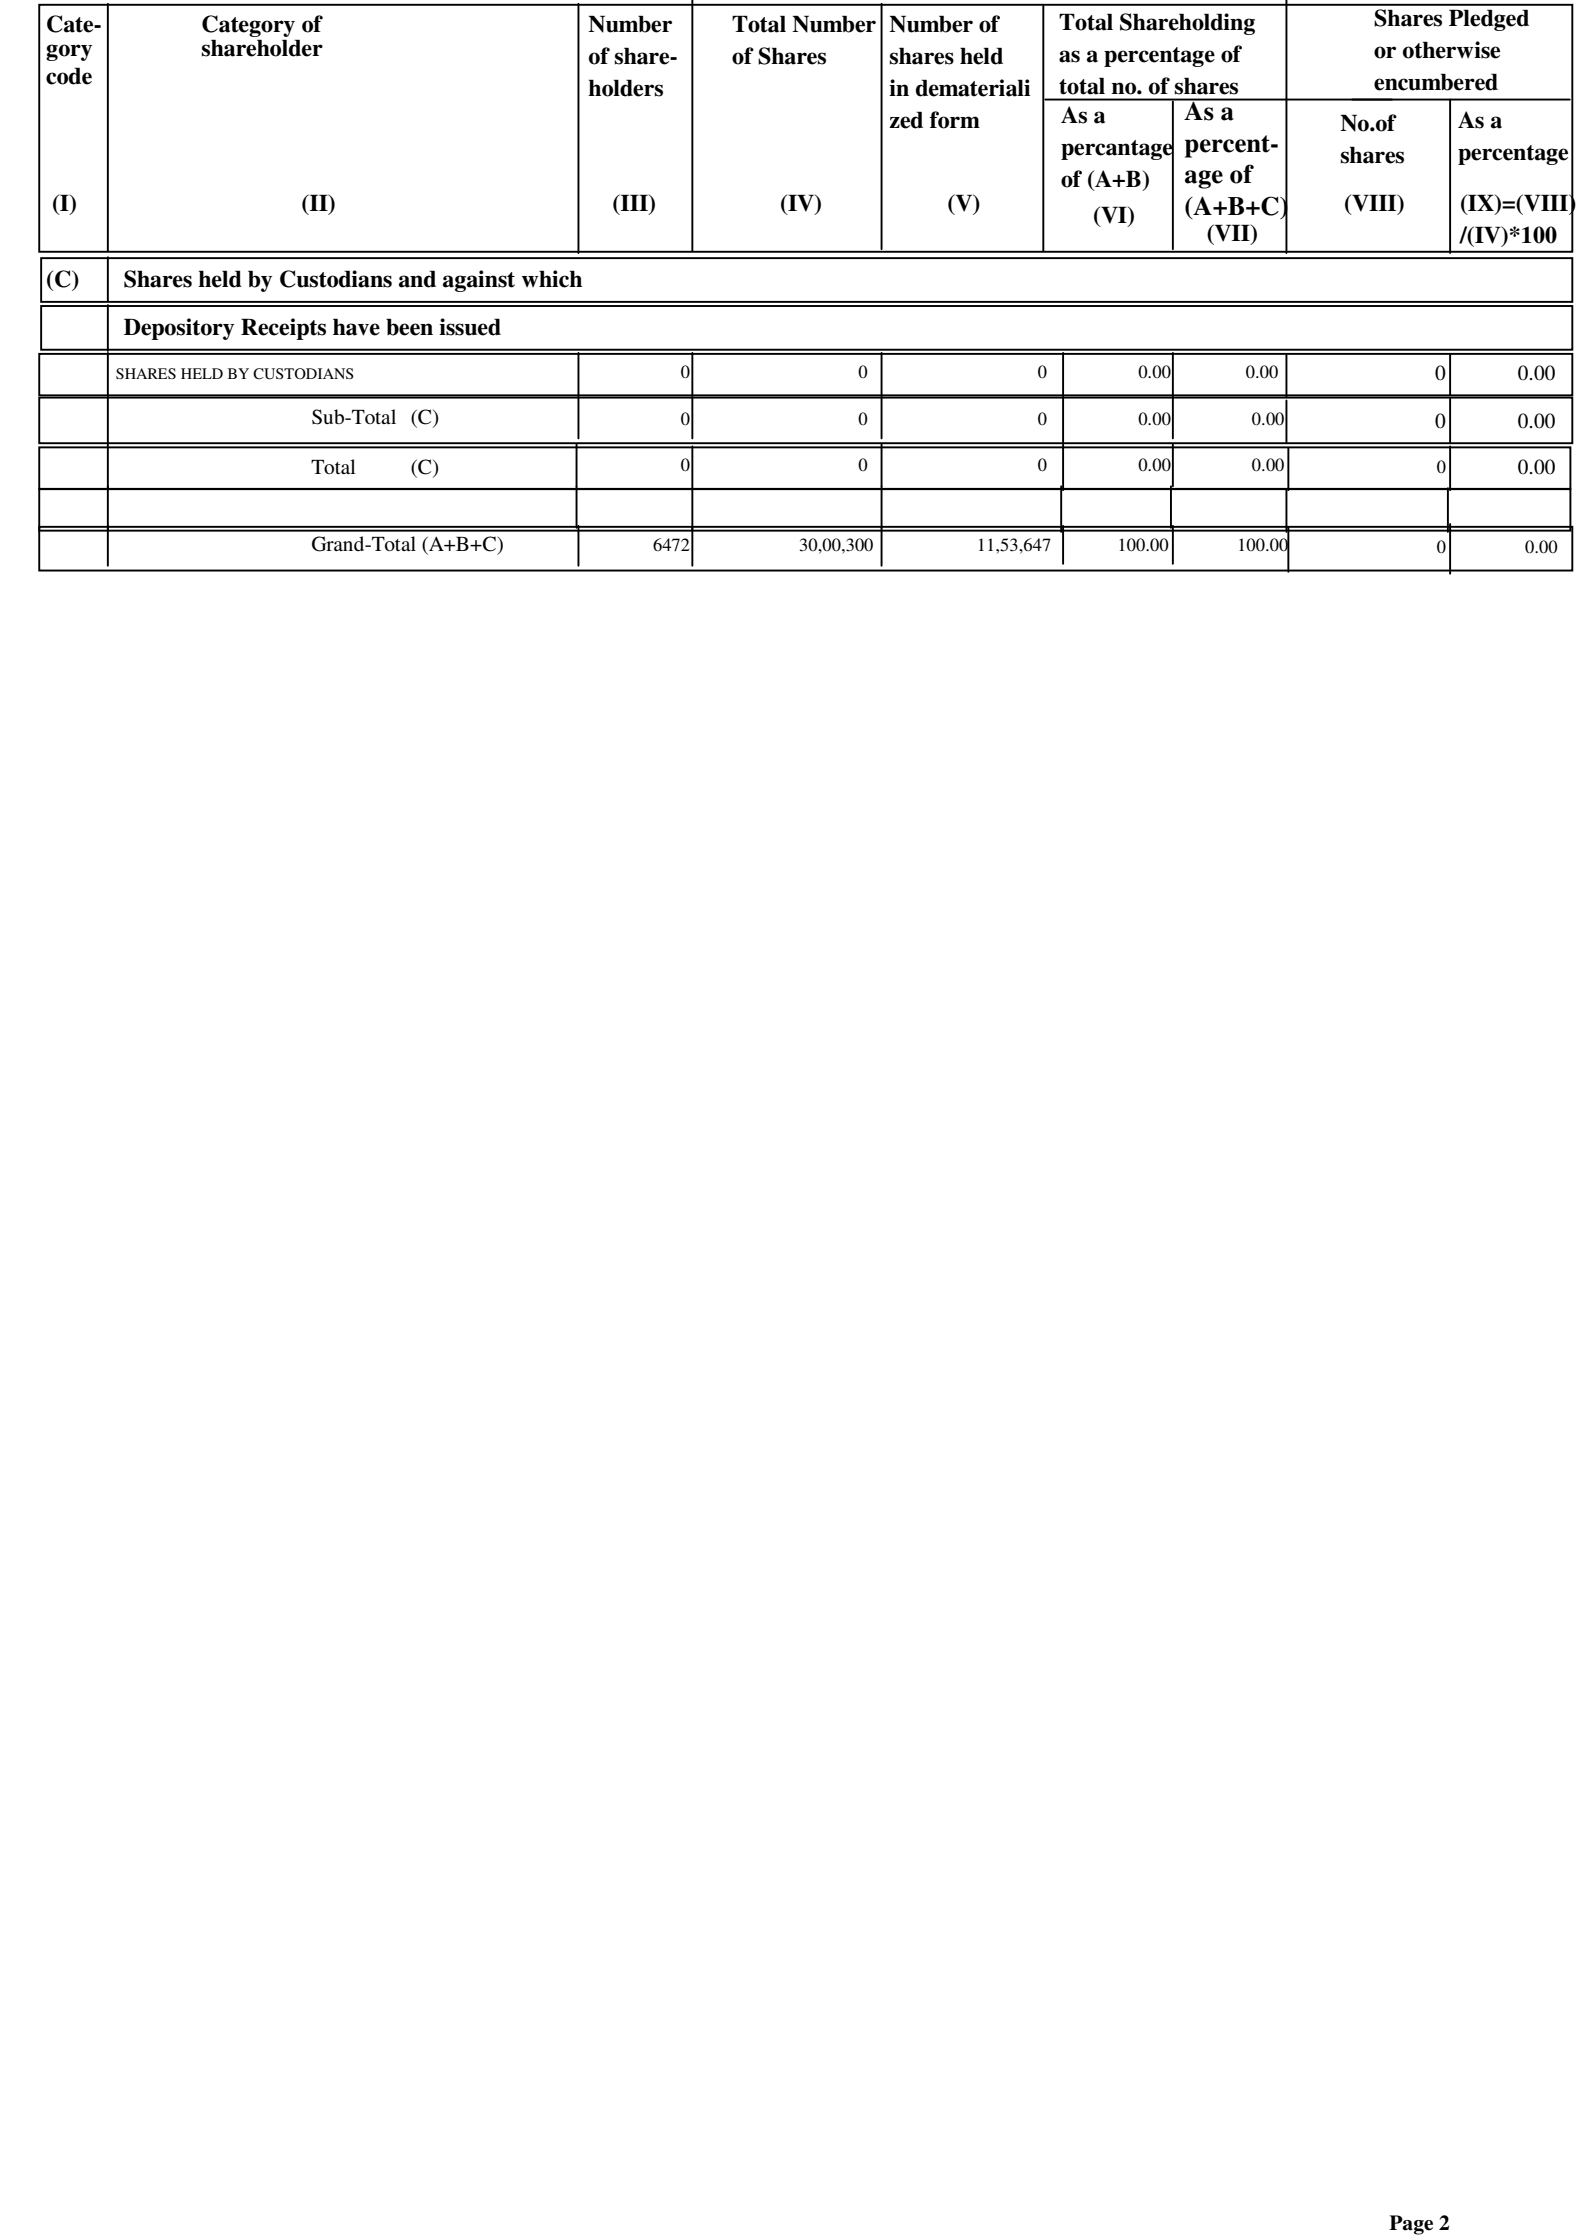 The height and width of the screenshot is (2239, 1582). I want to click on zed, so click(906, 120).
